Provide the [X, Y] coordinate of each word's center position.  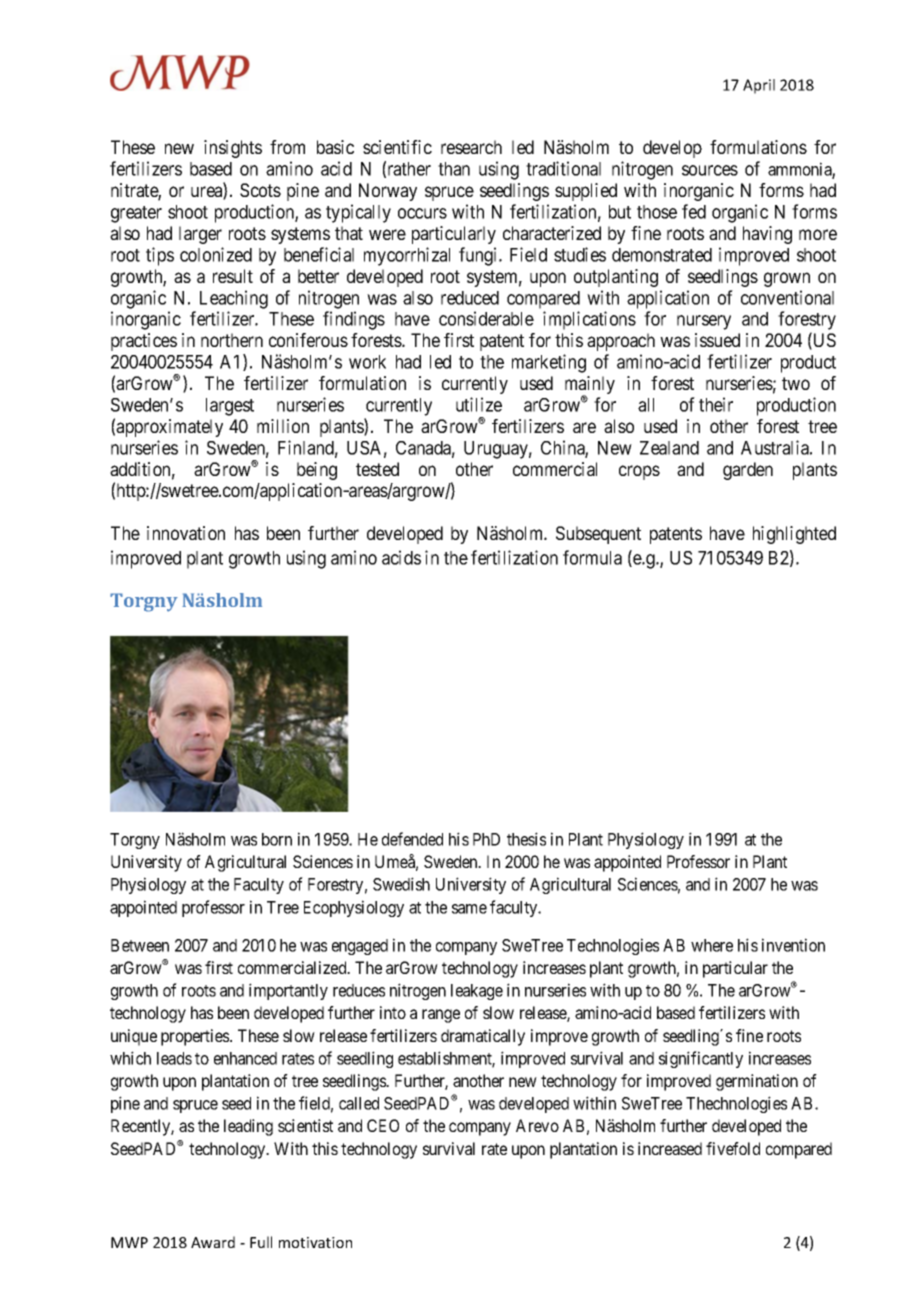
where [712, 945]
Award [213, 1242]
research [471, 147]
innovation [186, 533]
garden [748, 471]
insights [233, 149]
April [759, 86]
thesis [526, 839]
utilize [479, 404]
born [277, 839]
